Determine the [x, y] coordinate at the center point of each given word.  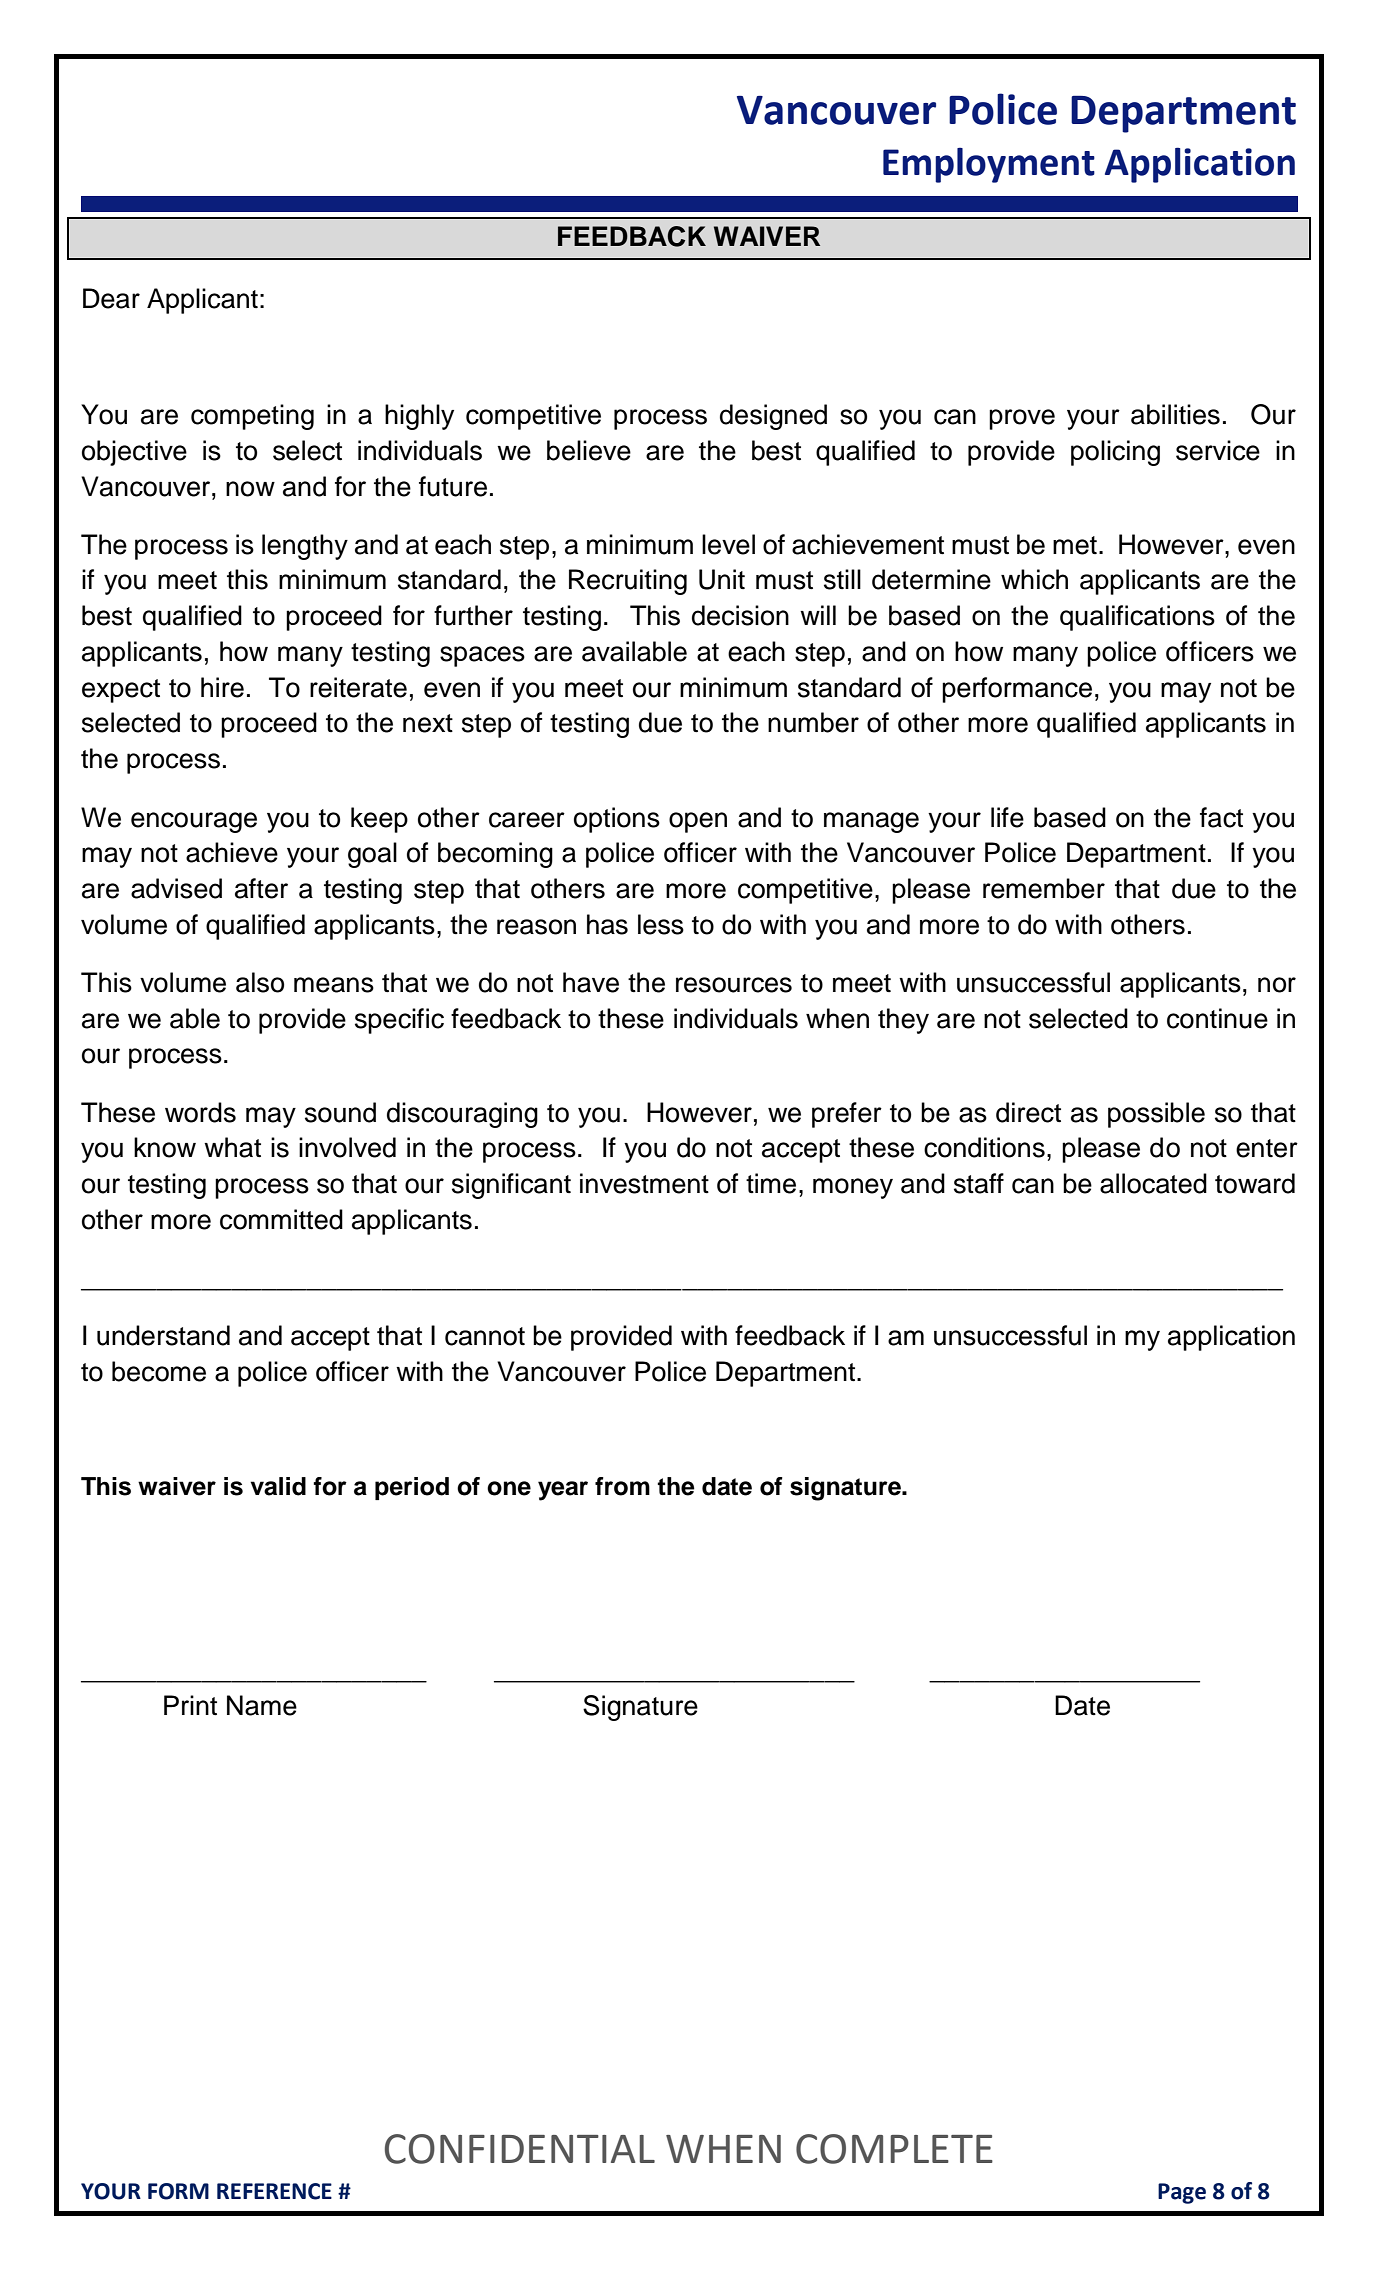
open [698, 822]
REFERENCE [274, 2191]
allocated [1153, 1183]
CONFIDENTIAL [520, 2149]
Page [1182, 2193]
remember [1044, 888]
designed [773, 417]
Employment [989, 165]
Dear [111, 298]
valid [278, 1486]
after [261, 888]
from [622, 1486]
